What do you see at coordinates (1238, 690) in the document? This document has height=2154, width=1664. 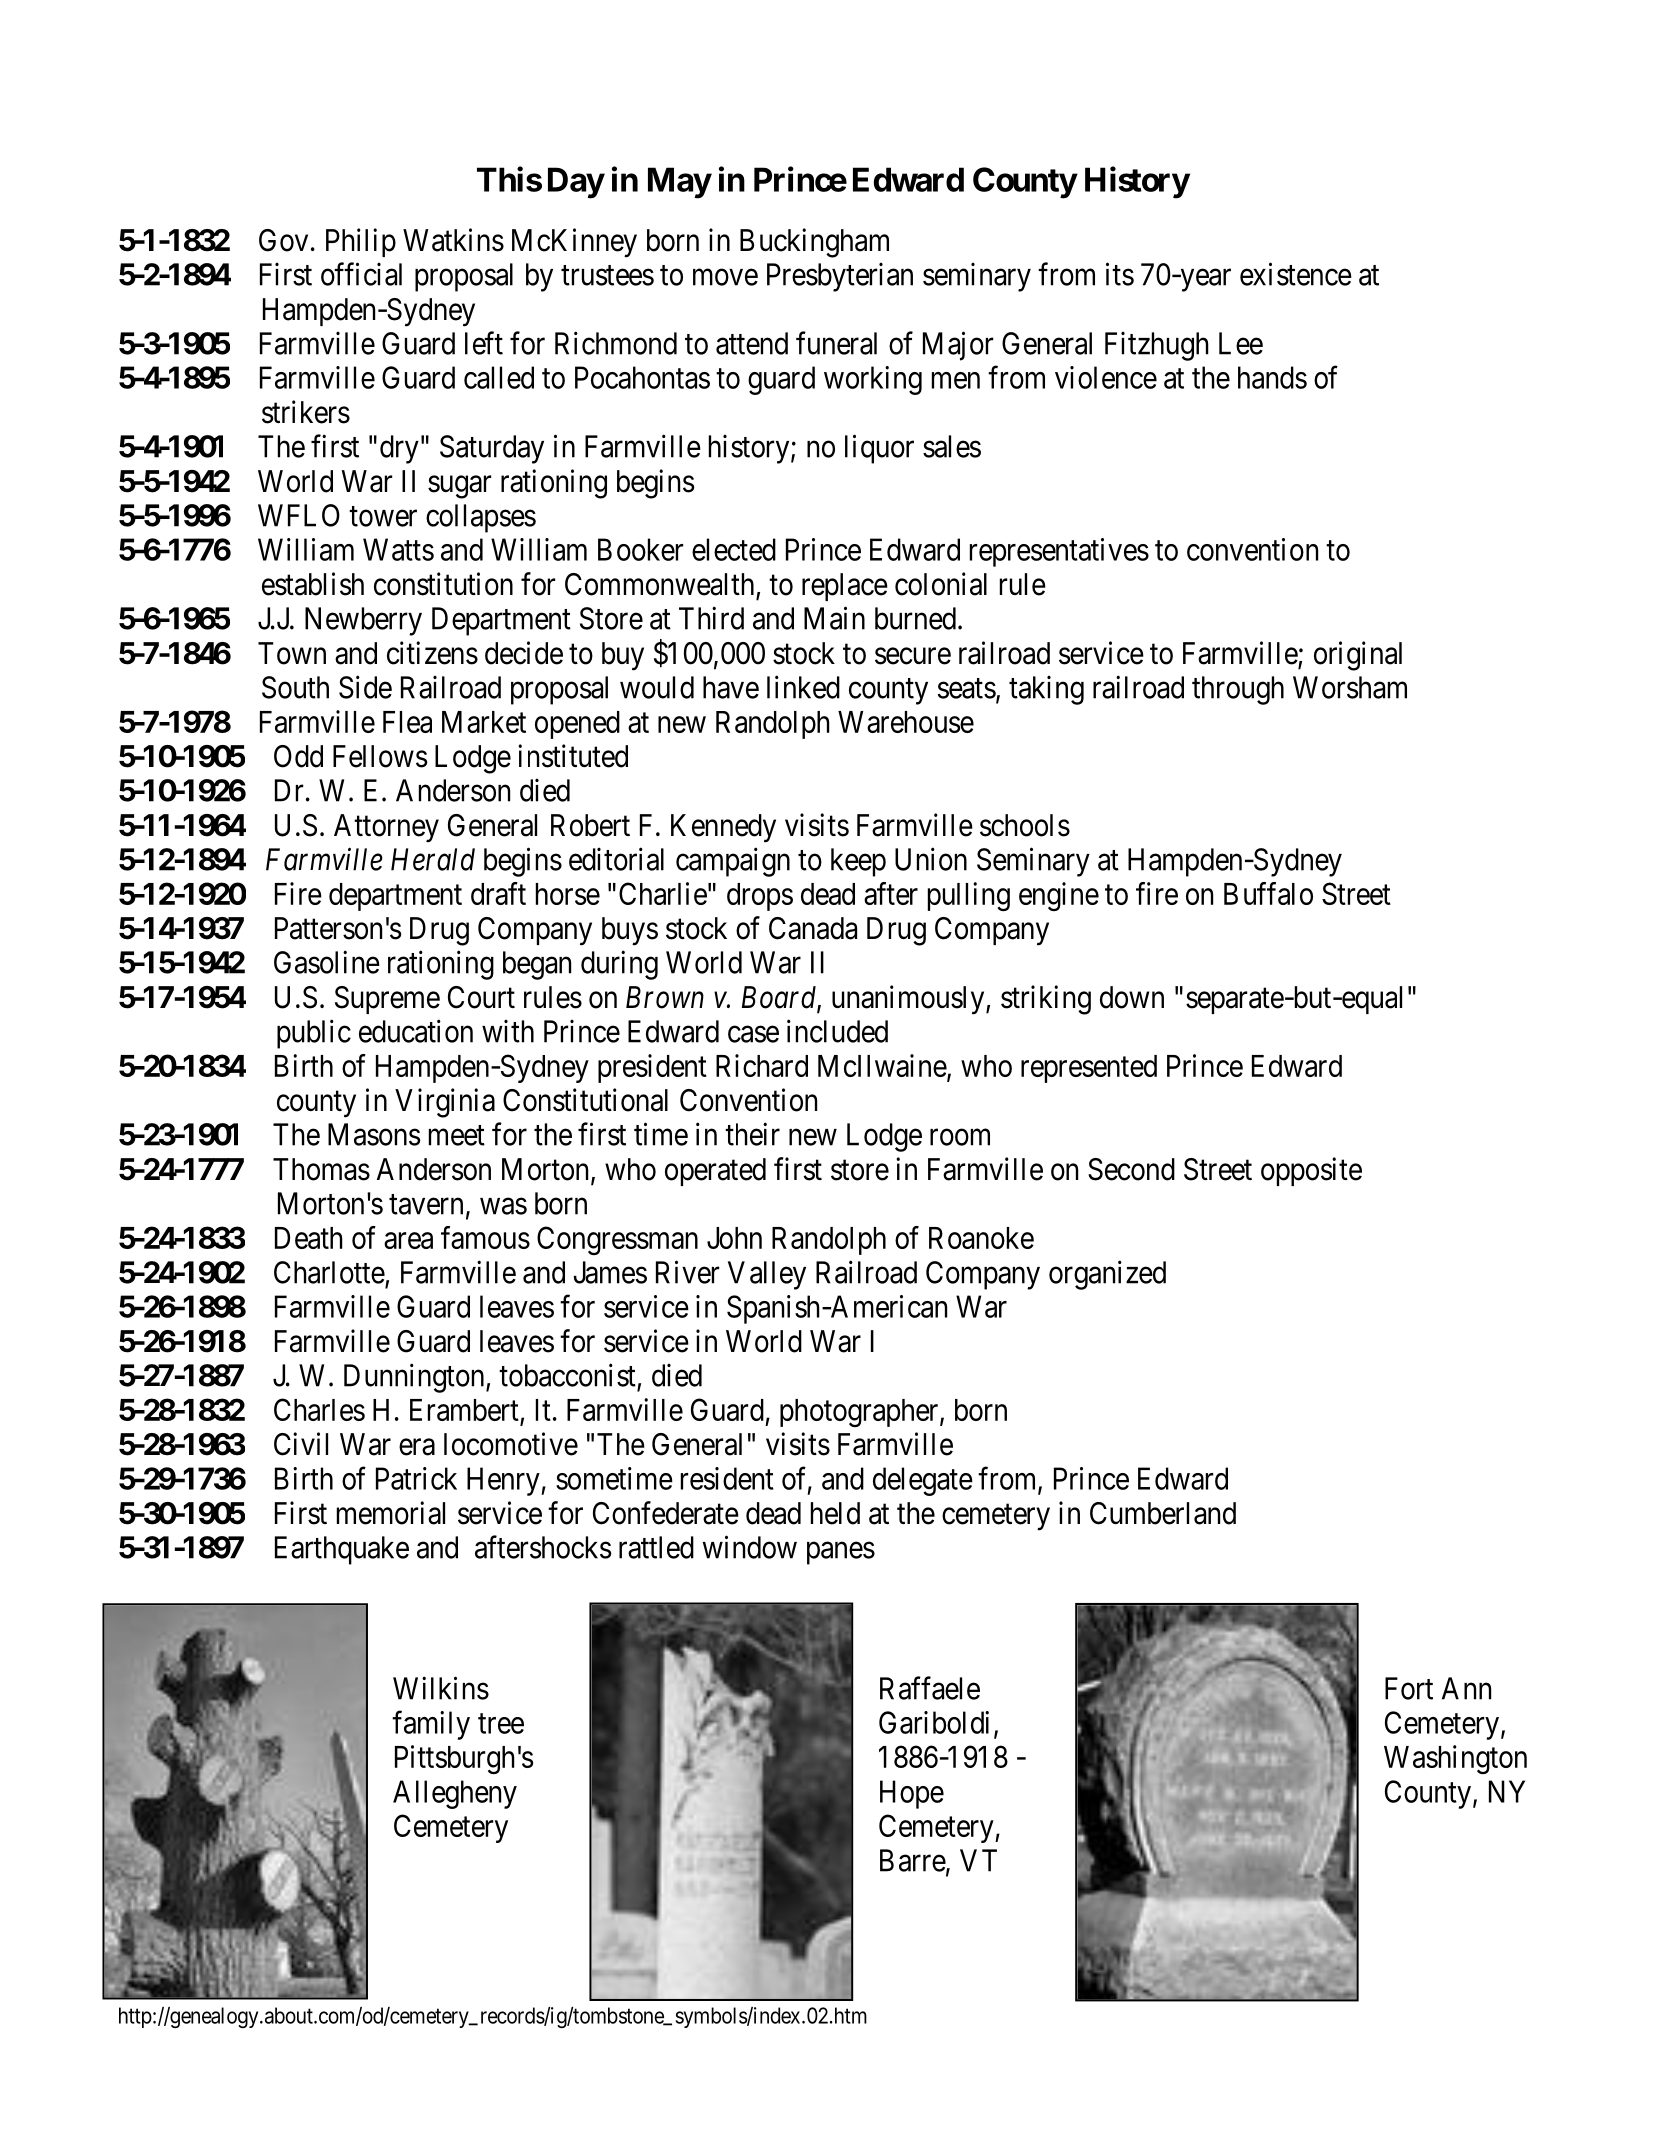 I see `through` at bounding box center [1238, 690].
